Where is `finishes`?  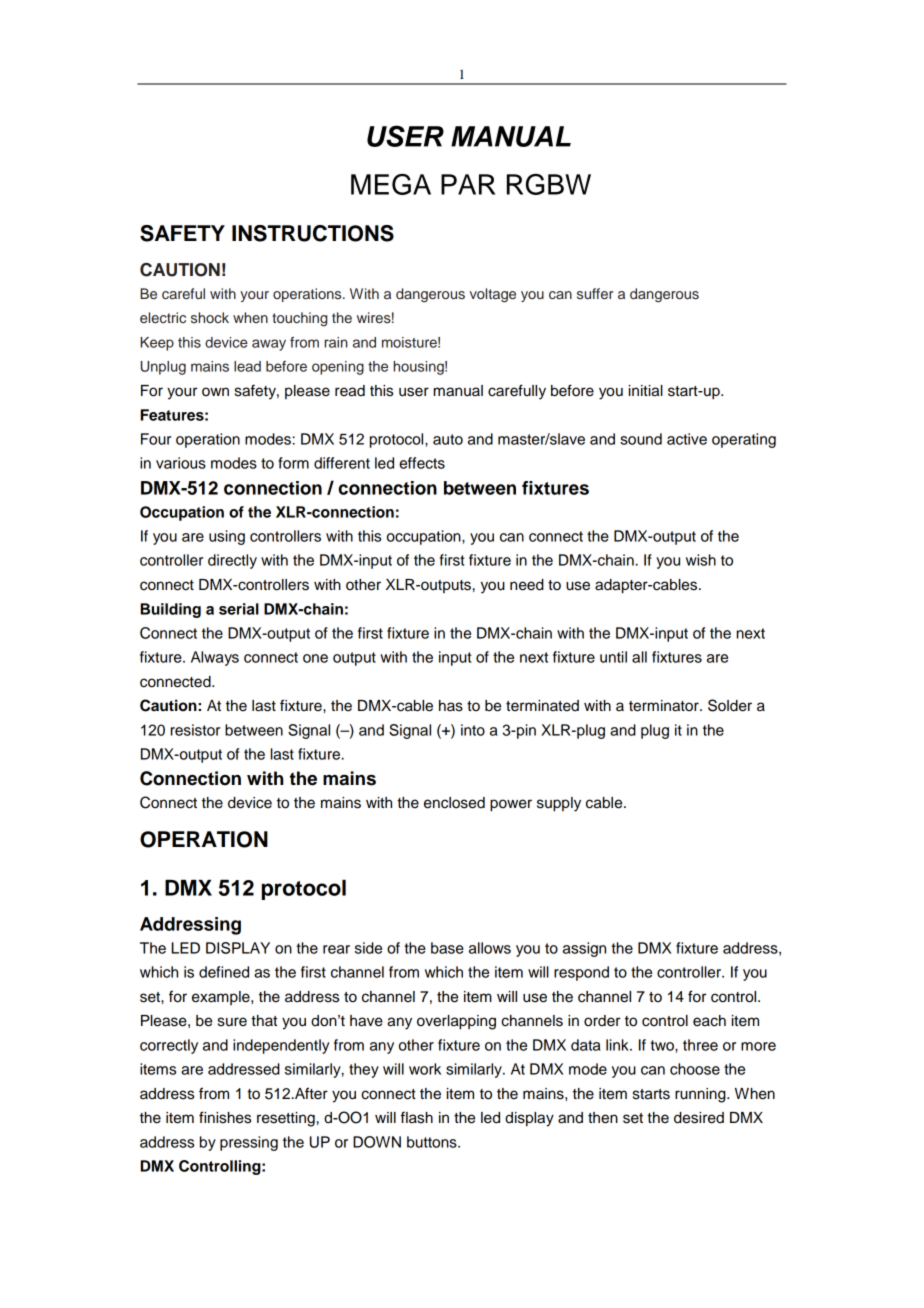 finishes is located at coordinates (225, 1117).
